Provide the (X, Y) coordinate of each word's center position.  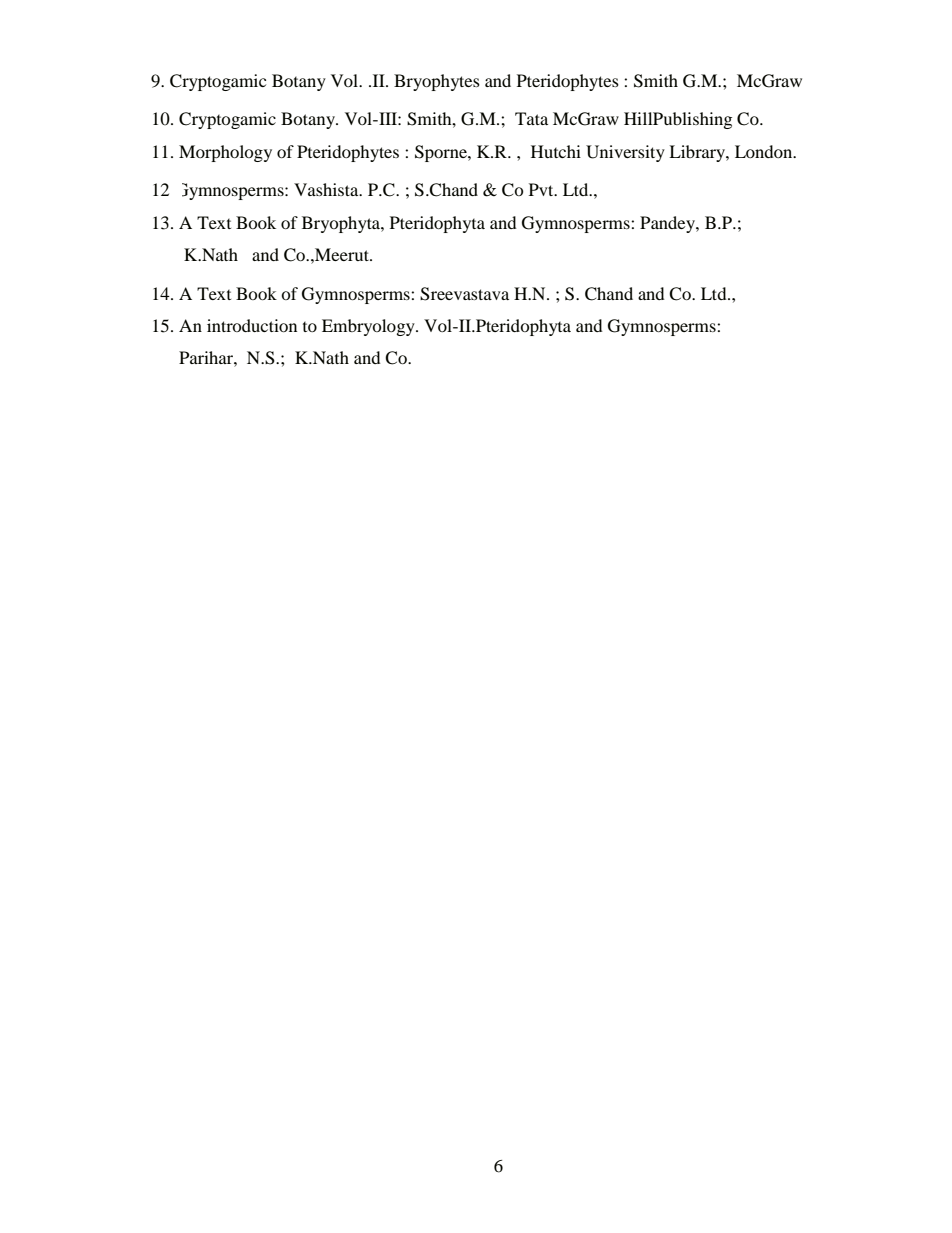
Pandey (668, 224)
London (765, 151)
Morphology (225, 153)
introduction (252, 325)
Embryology (369, 327)
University (625, 153)
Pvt (542, 189)
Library (698, 153)
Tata (531, 118)
